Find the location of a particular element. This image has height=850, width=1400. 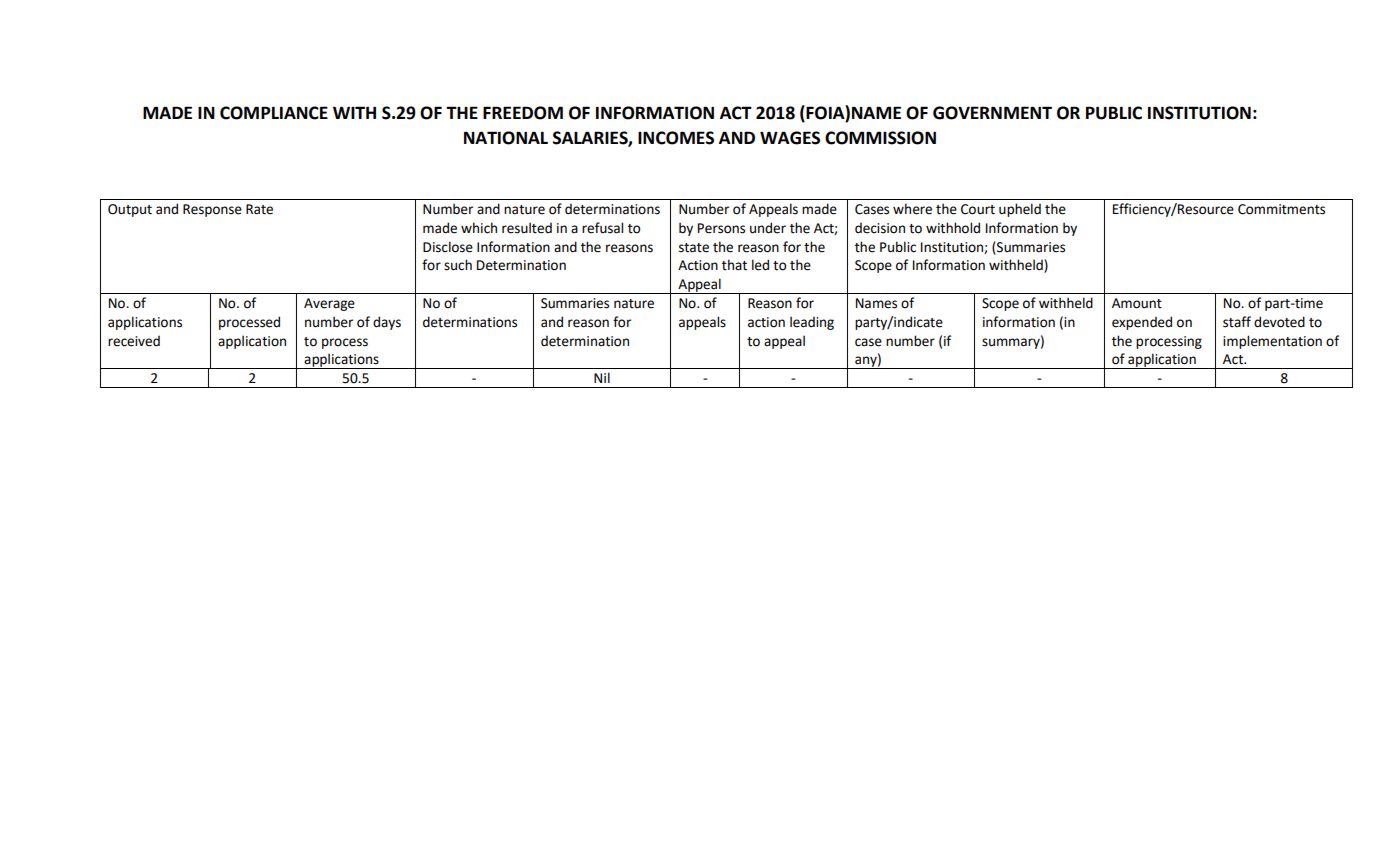

upheld is located at coordinates (1020, 210).
